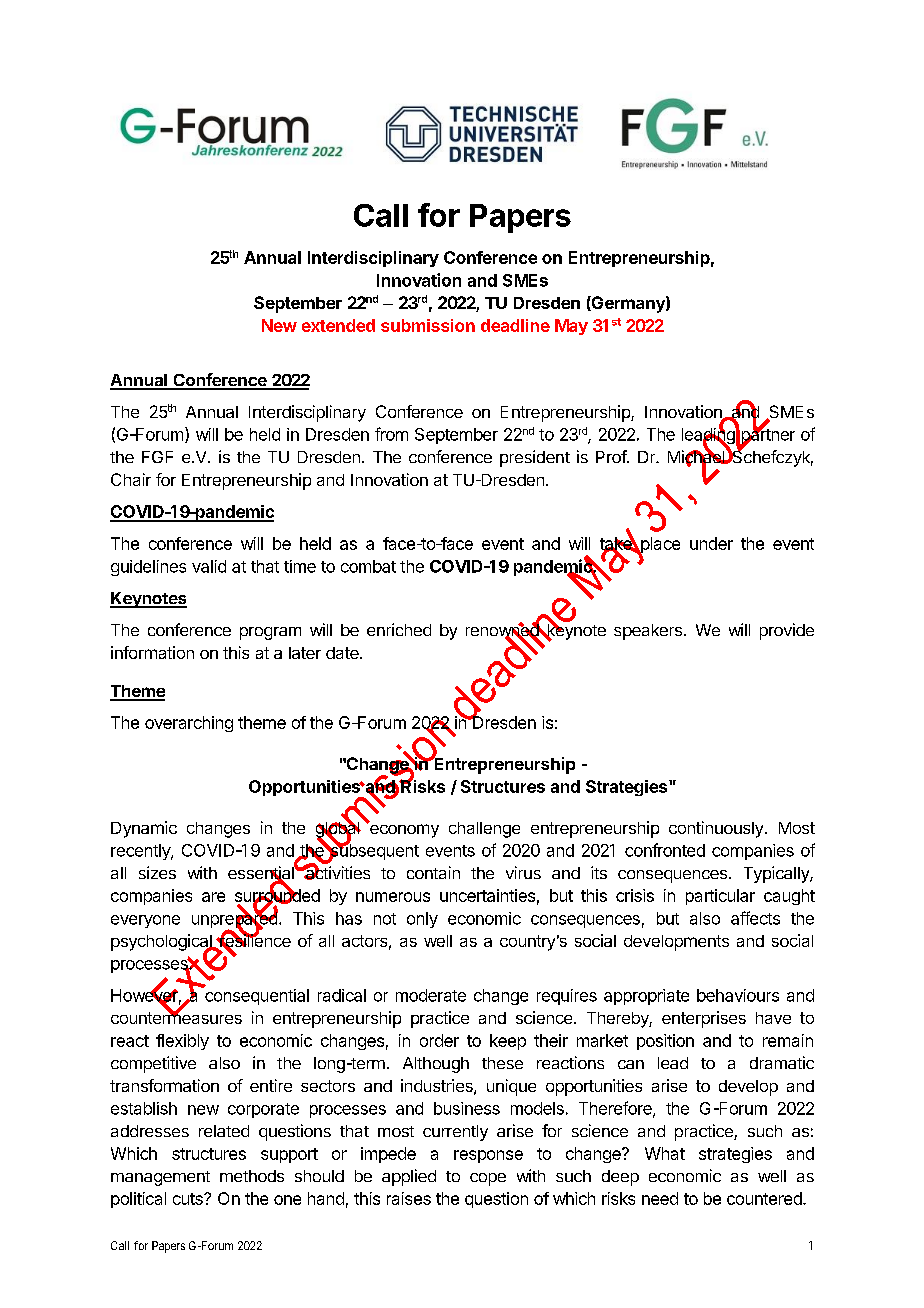 The width and height of the page is (924, 1308). Describe the element at coordinates (665, 1153) in the page. I see `What` at that location.
